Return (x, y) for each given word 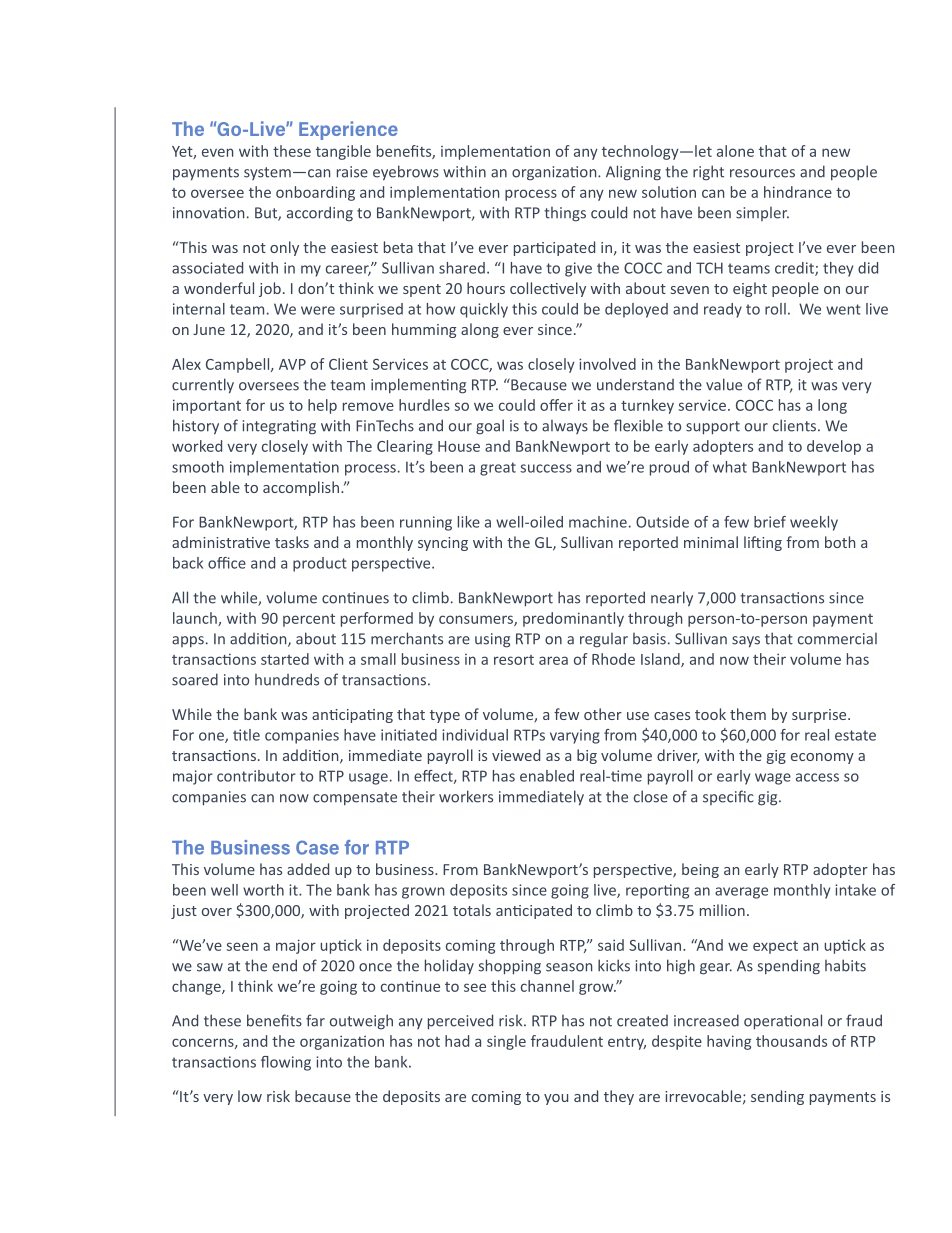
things (565, 214)
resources (762, 173)
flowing (286, 1063)
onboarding (315, 193)
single (506, 1042)
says (746, 642)
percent (309, 620)
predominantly (573, 619)
